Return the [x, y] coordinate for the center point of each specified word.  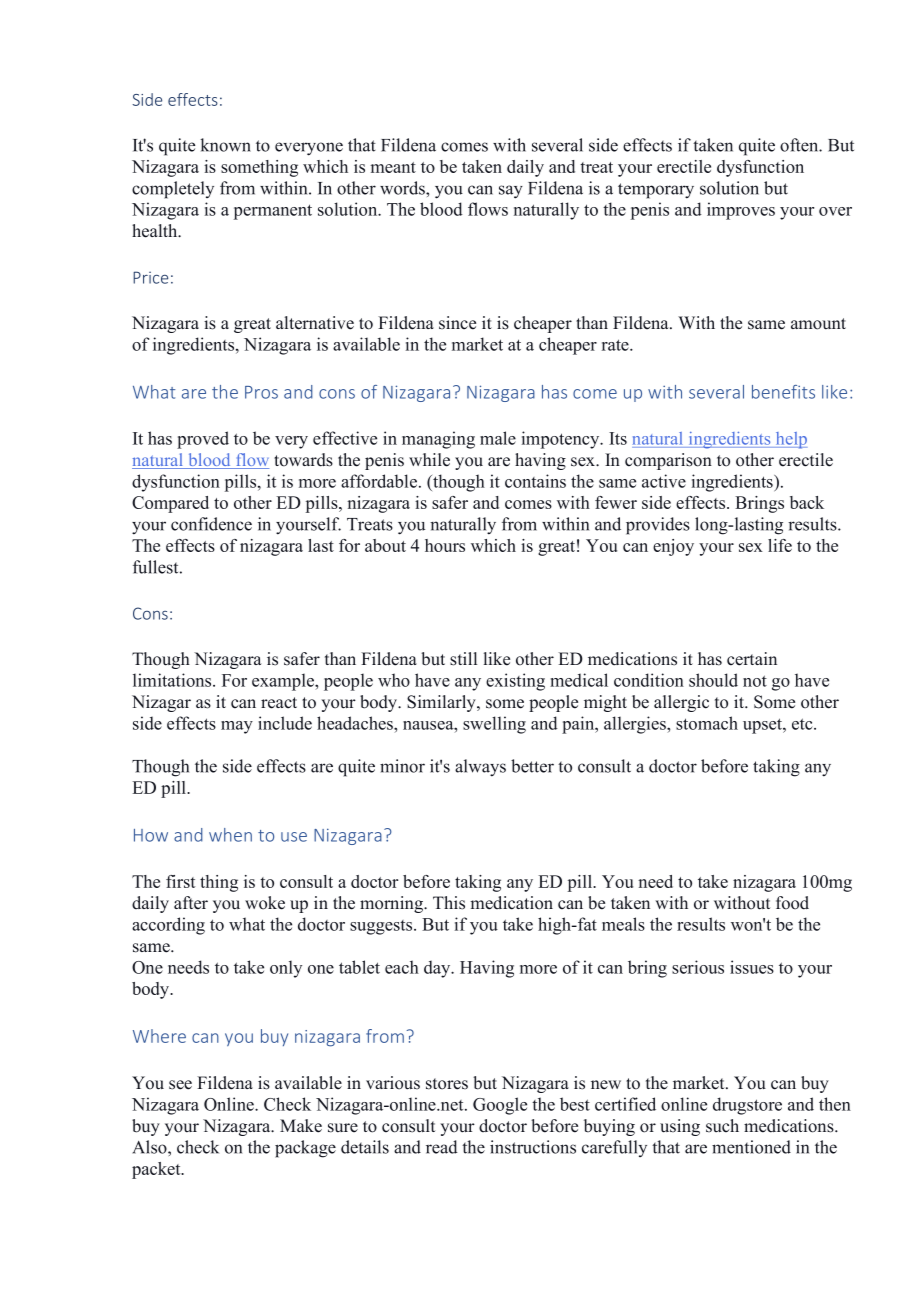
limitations [173, 680]
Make [301, 1126]
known [225, 145]
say [511, 192]
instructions [533, 1147]
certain [752, 659]
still [463, 659]
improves [741, 211]
